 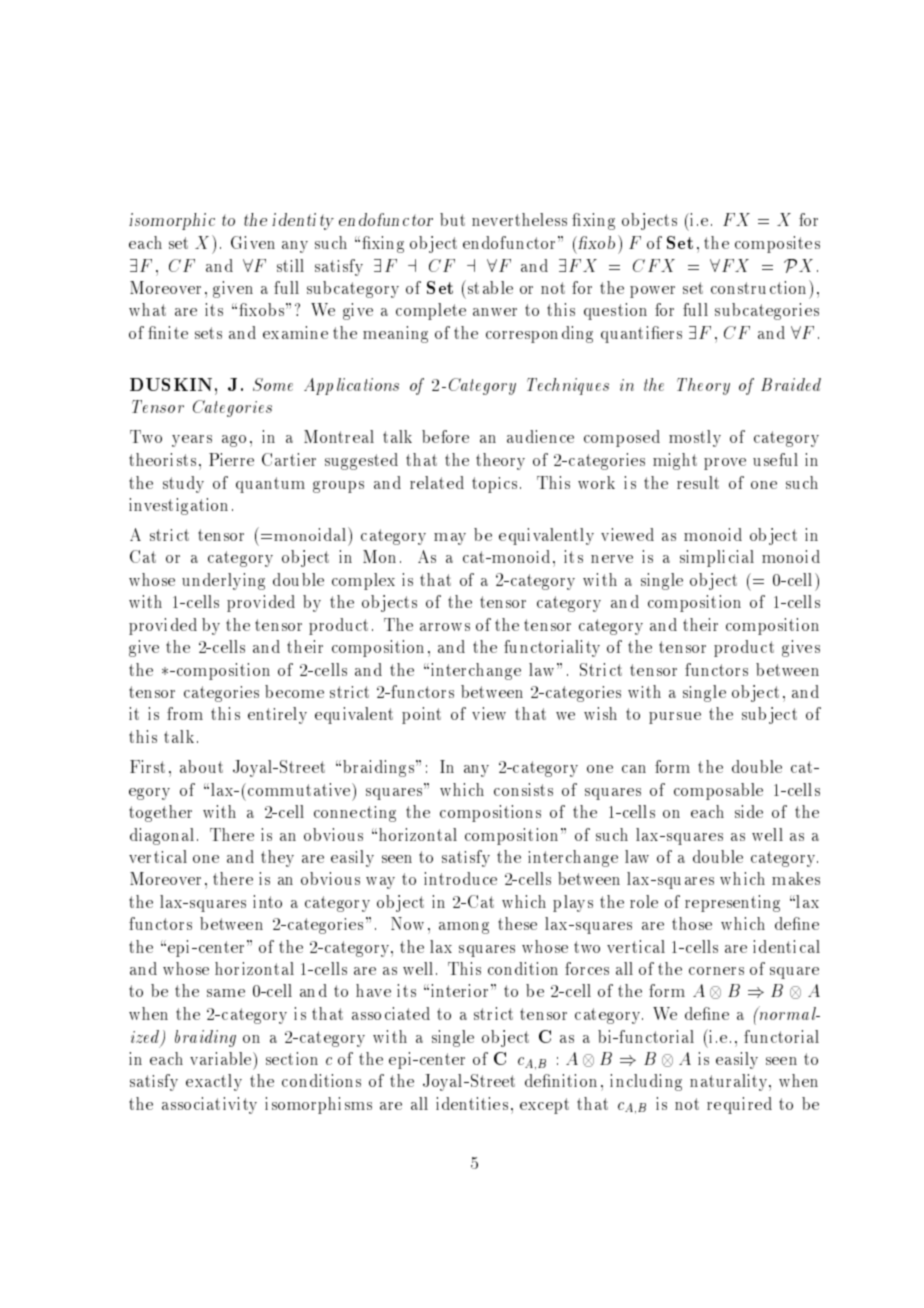 I want to click on representing, so click(x=732, y=903).
